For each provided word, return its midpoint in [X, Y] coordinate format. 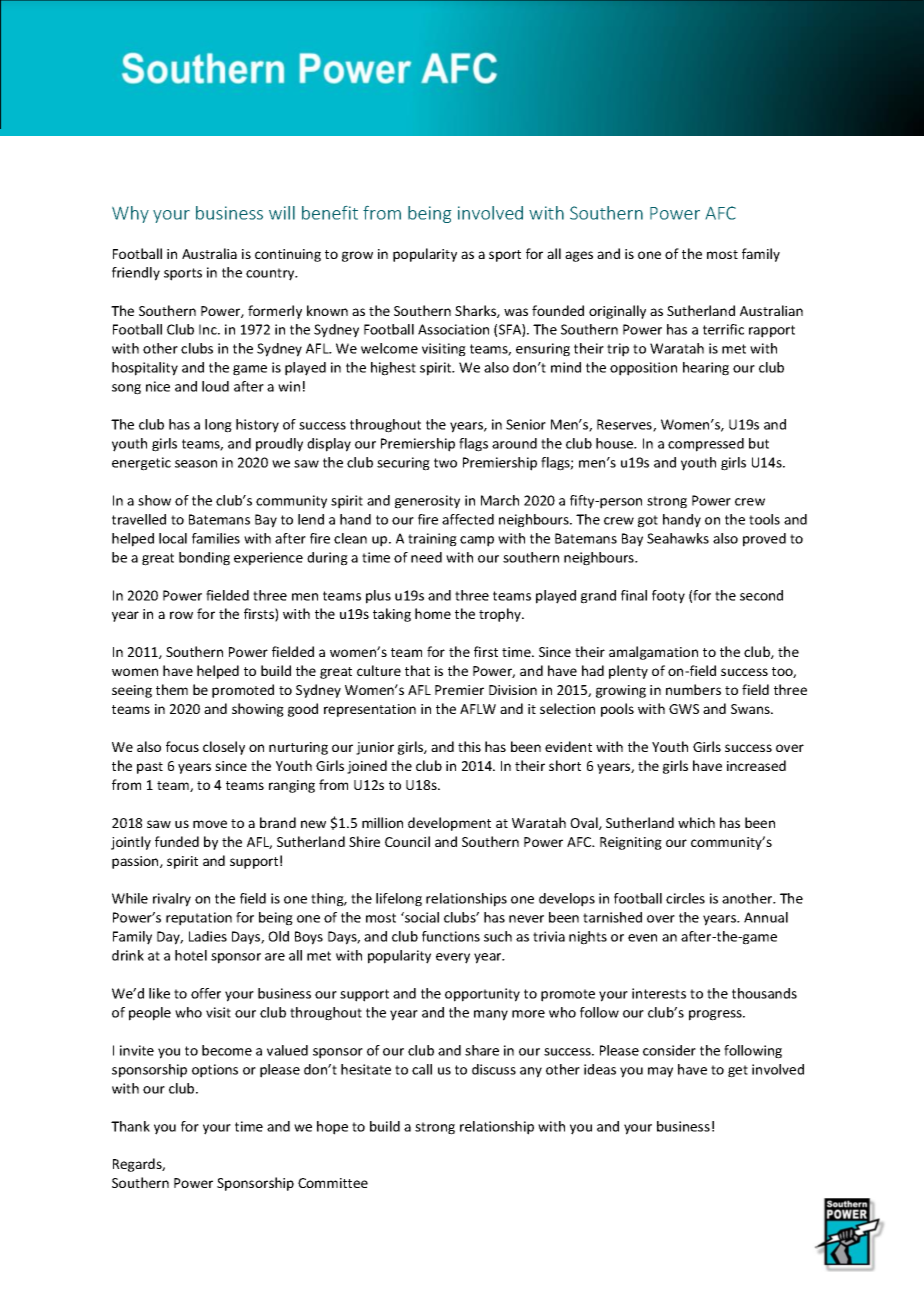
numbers [693, 689]
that [417, 670]
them [172, 689]
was [516, 312]
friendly [136, 274]
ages [579, 256]
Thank [130, 1126]
